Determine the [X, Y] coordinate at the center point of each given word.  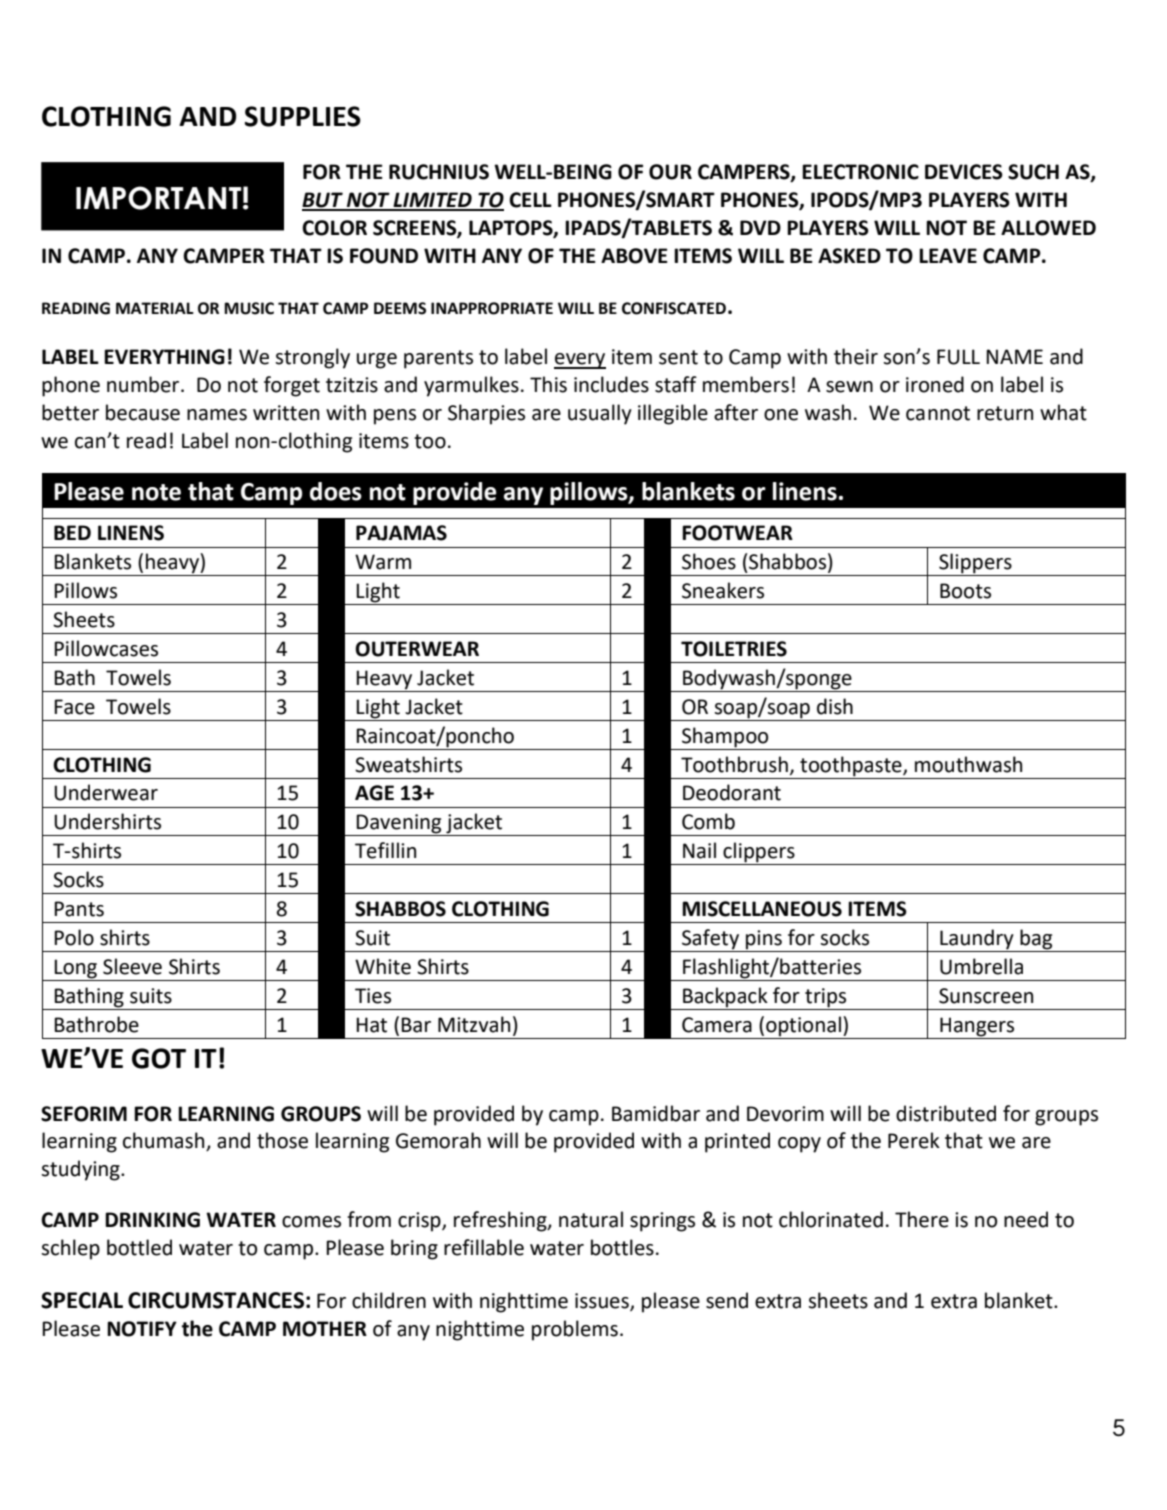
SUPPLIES [303, 116]
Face [74, 707]
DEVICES [964, 172]
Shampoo [725, 737]
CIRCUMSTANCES [216, 1300]
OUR [670, 172]
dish [835, 706]
